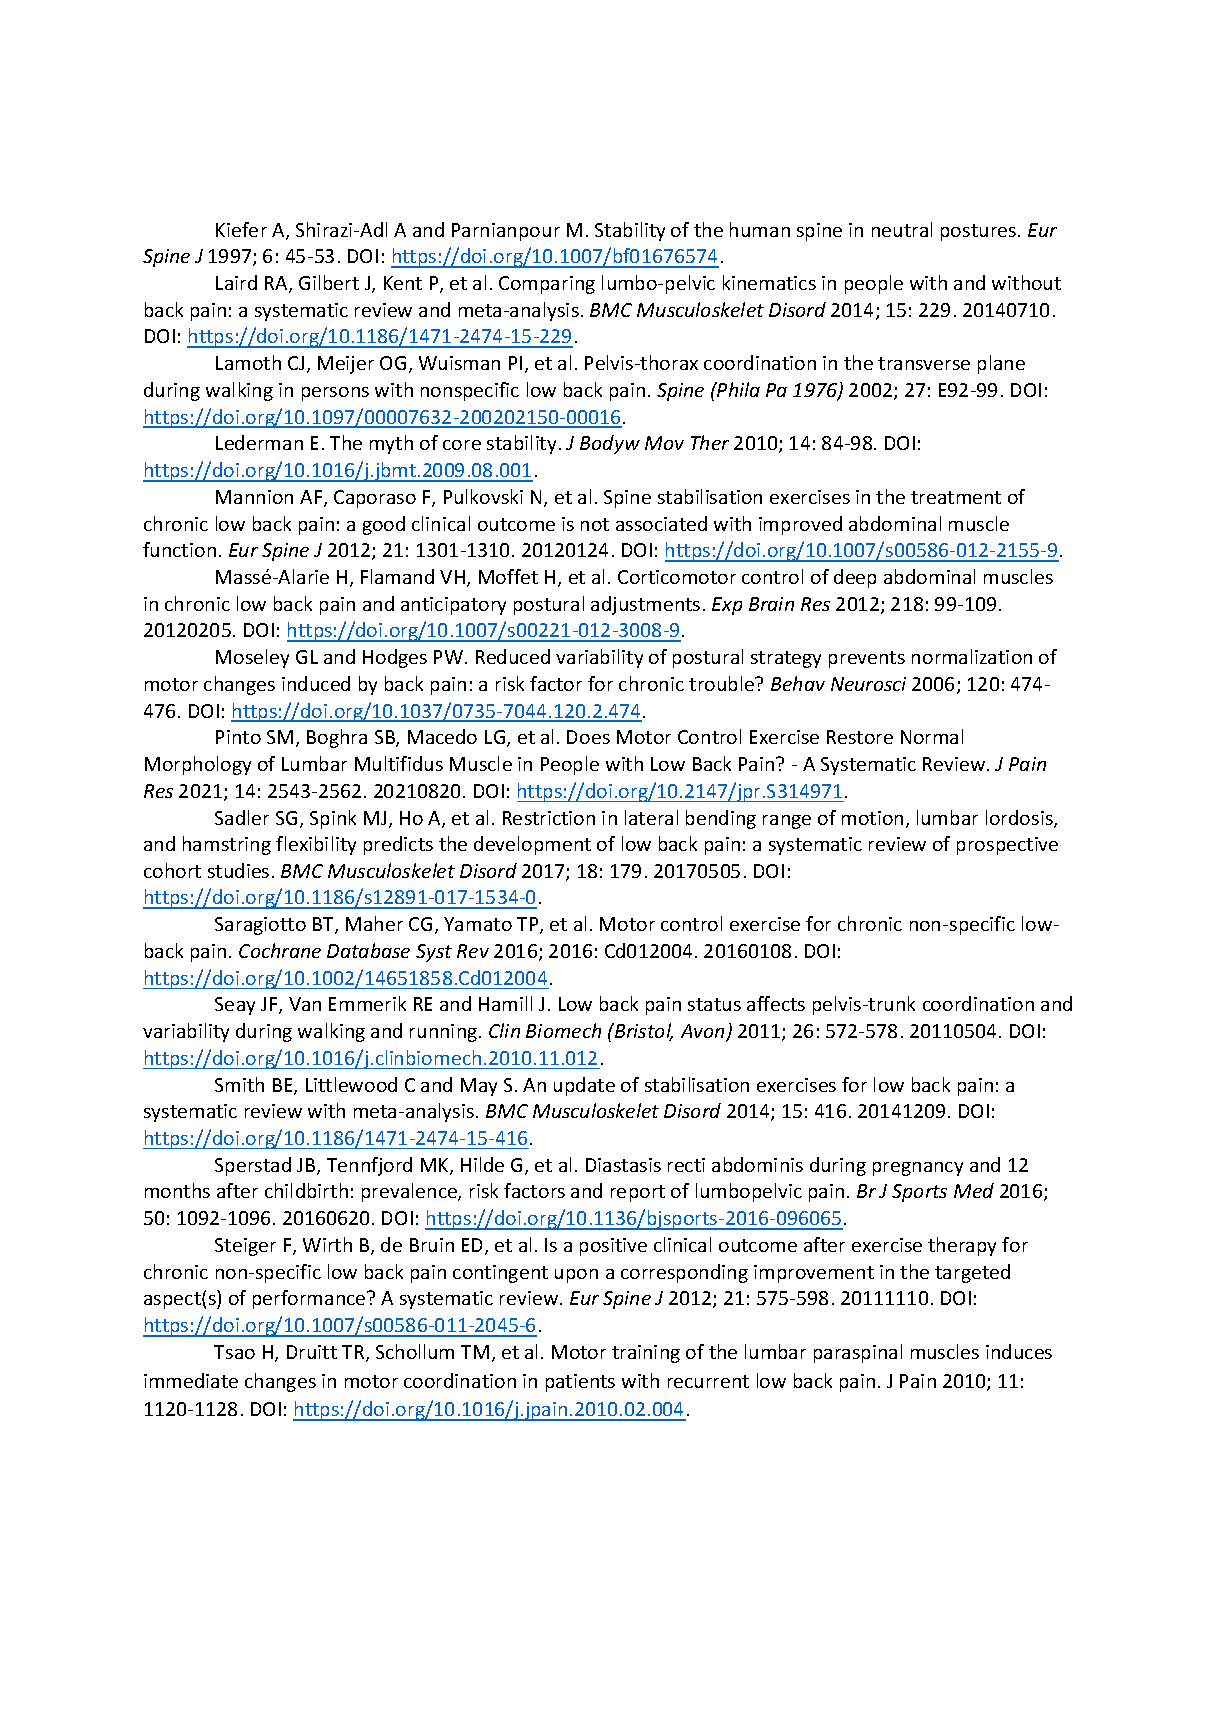  Describe the element at coordinates (547, 285) in the screenshot. I see `Comparing` at that location.
